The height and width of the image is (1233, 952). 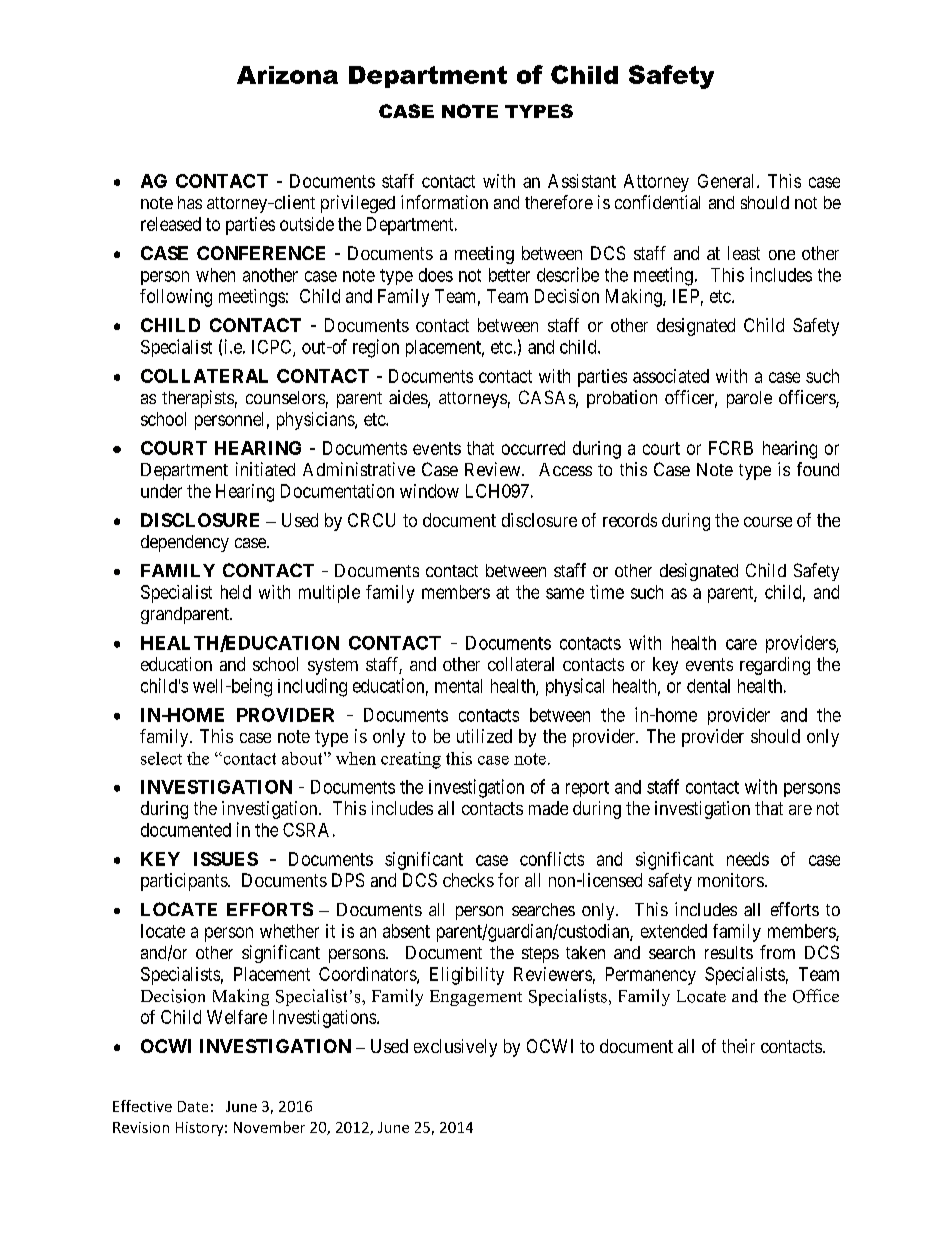 I want to click on needs, so click(x=748, y=859).
